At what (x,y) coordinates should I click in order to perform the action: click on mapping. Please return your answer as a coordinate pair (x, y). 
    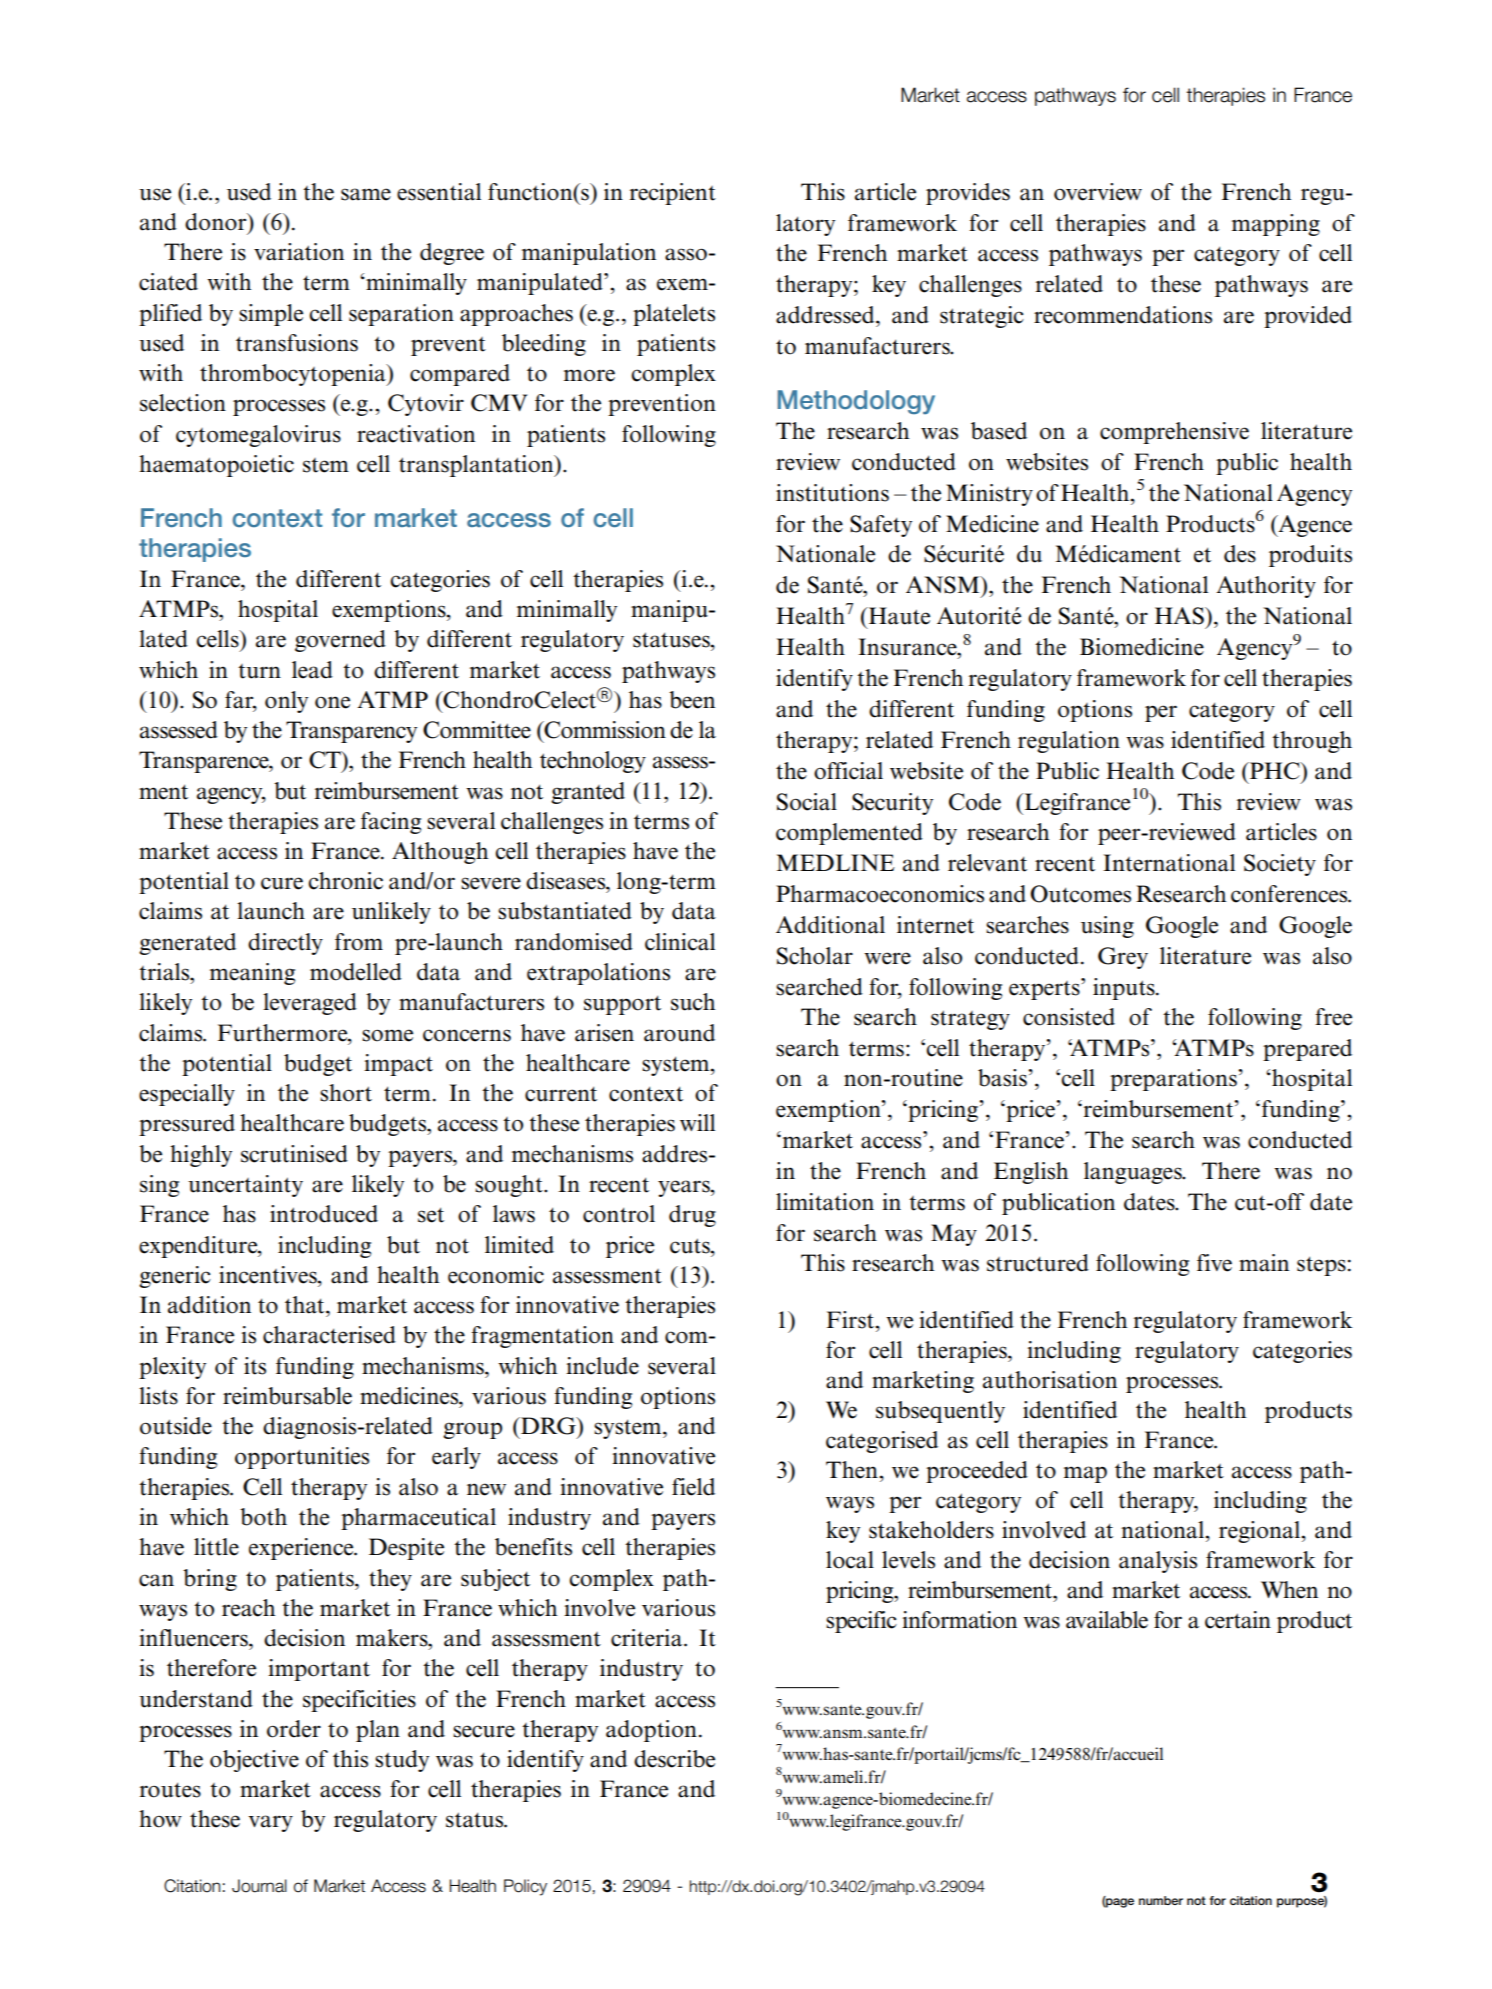
    Looking at the image, I should click on (1276, 225).
